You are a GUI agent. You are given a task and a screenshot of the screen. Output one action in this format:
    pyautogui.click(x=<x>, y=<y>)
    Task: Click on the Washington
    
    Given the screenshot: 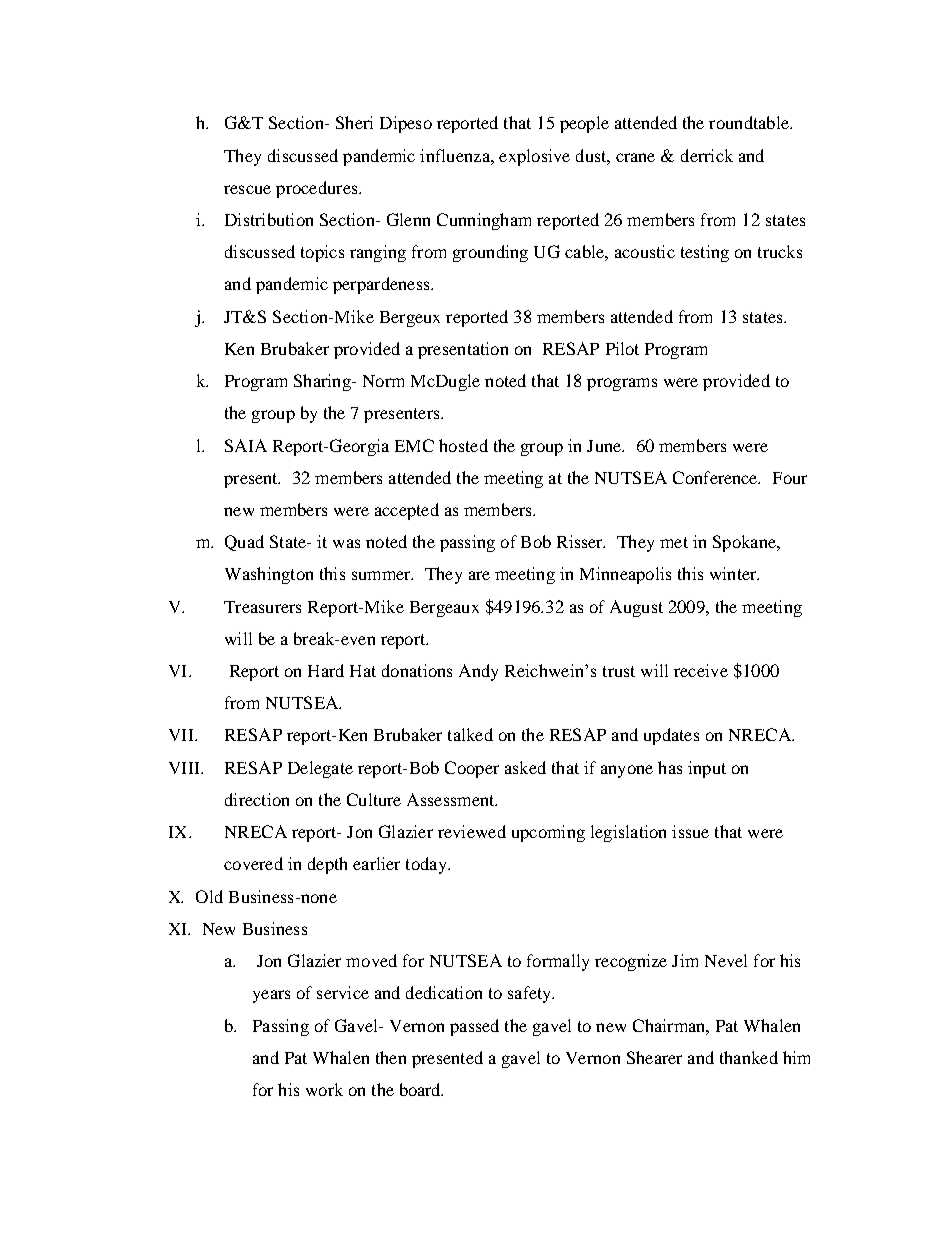 What is the action you would take?
    pyautogui.click(x=269, y=575)
